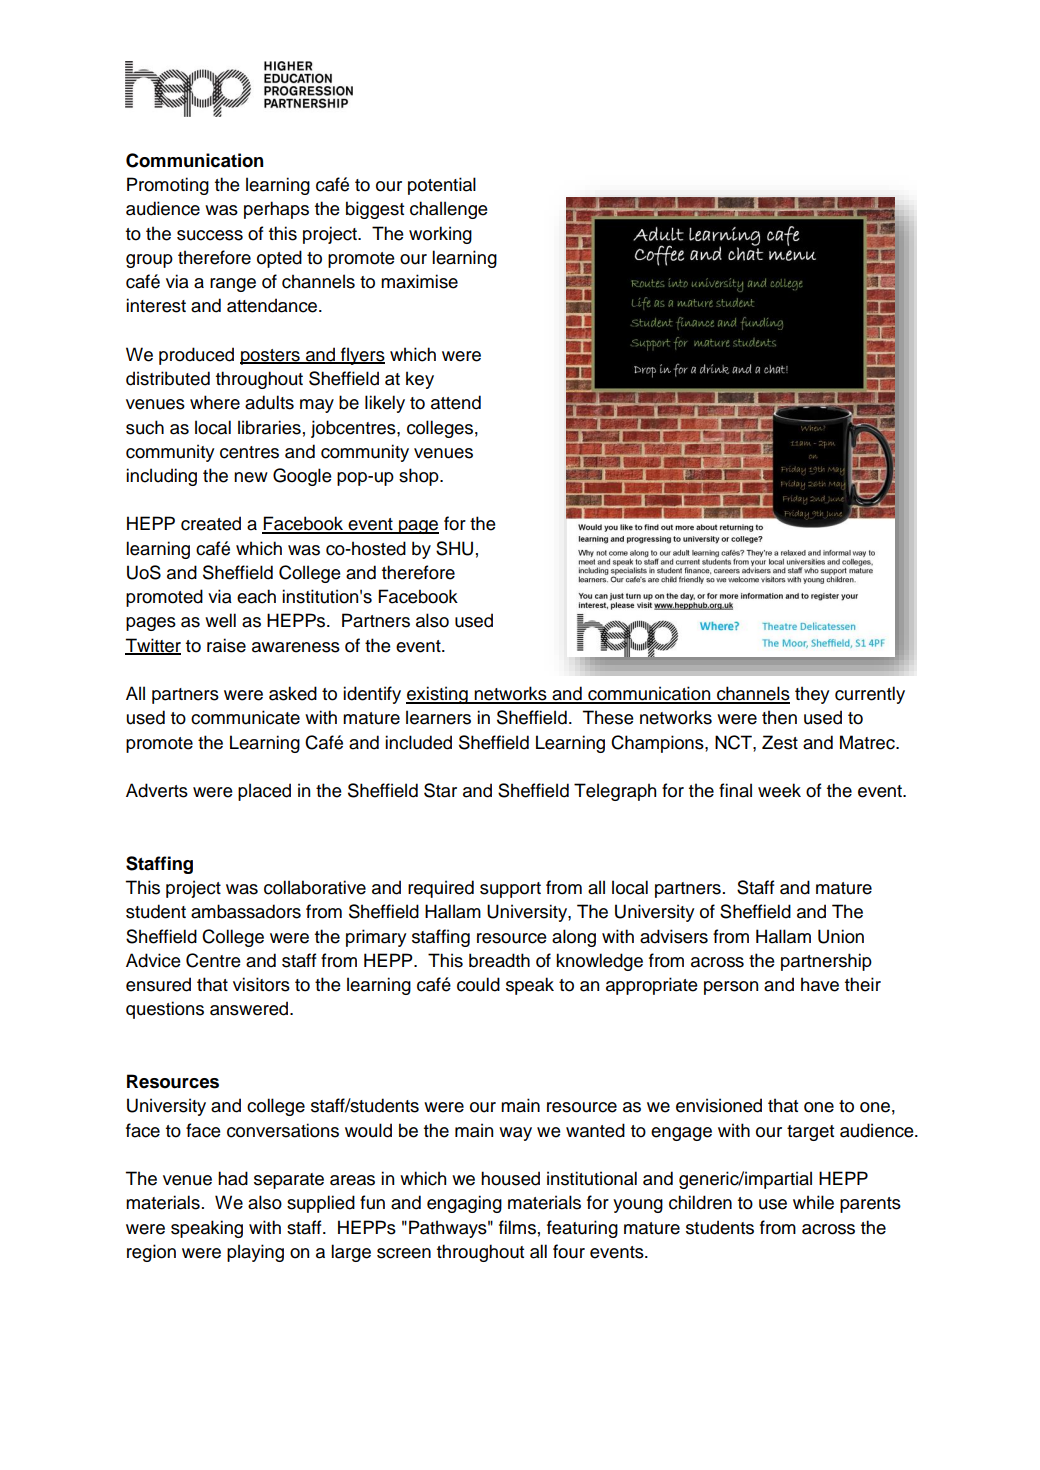  Describe the element at coordinates (438, 717) in the image. I see `learners` at that location.
